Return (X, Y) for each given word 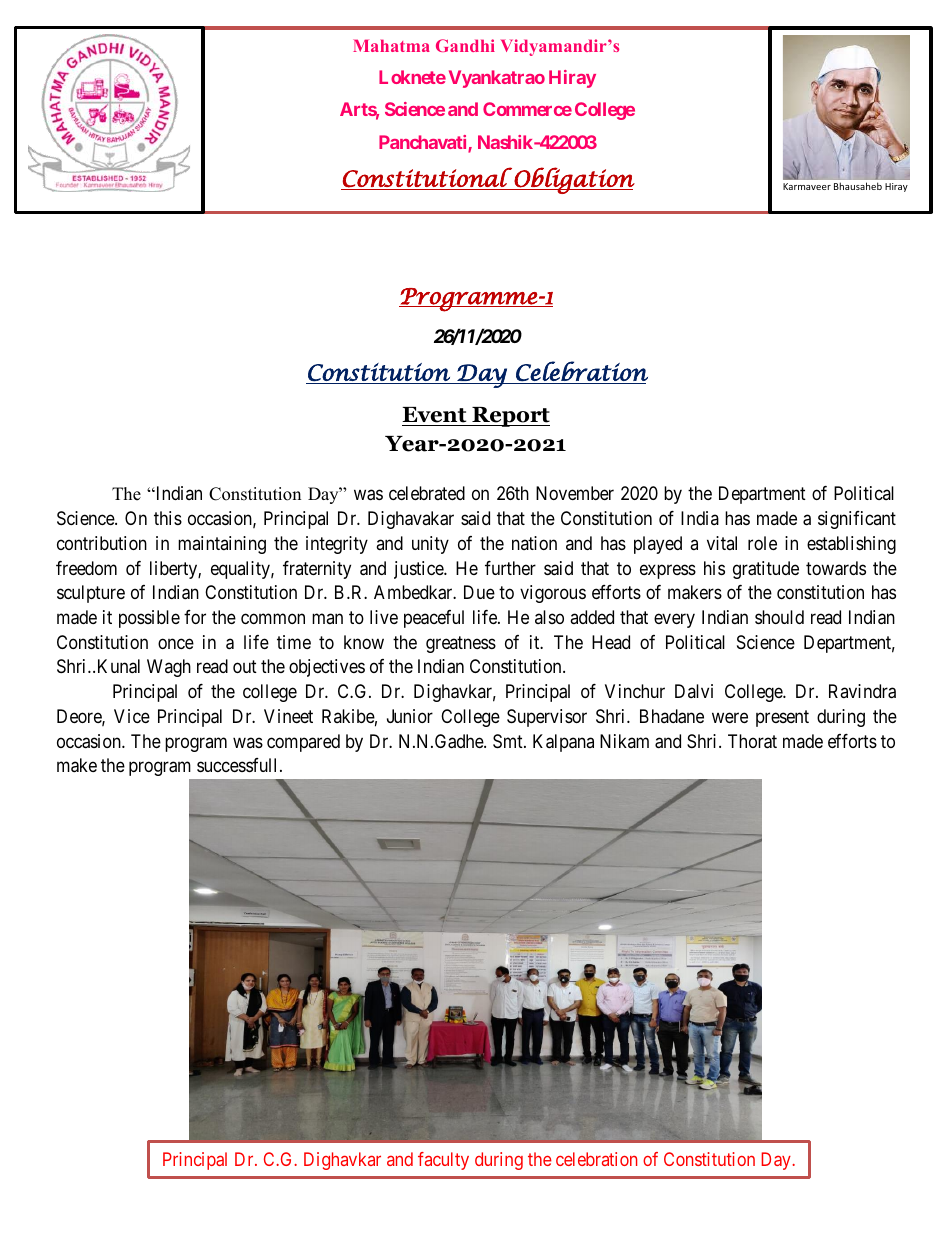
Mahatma (391, 45)
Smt (509, 741)
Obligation (573, 180)
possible (149, 619)
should (779, 617)
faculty (443, 1161)
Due (479, 592)
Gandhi (465, 45)
